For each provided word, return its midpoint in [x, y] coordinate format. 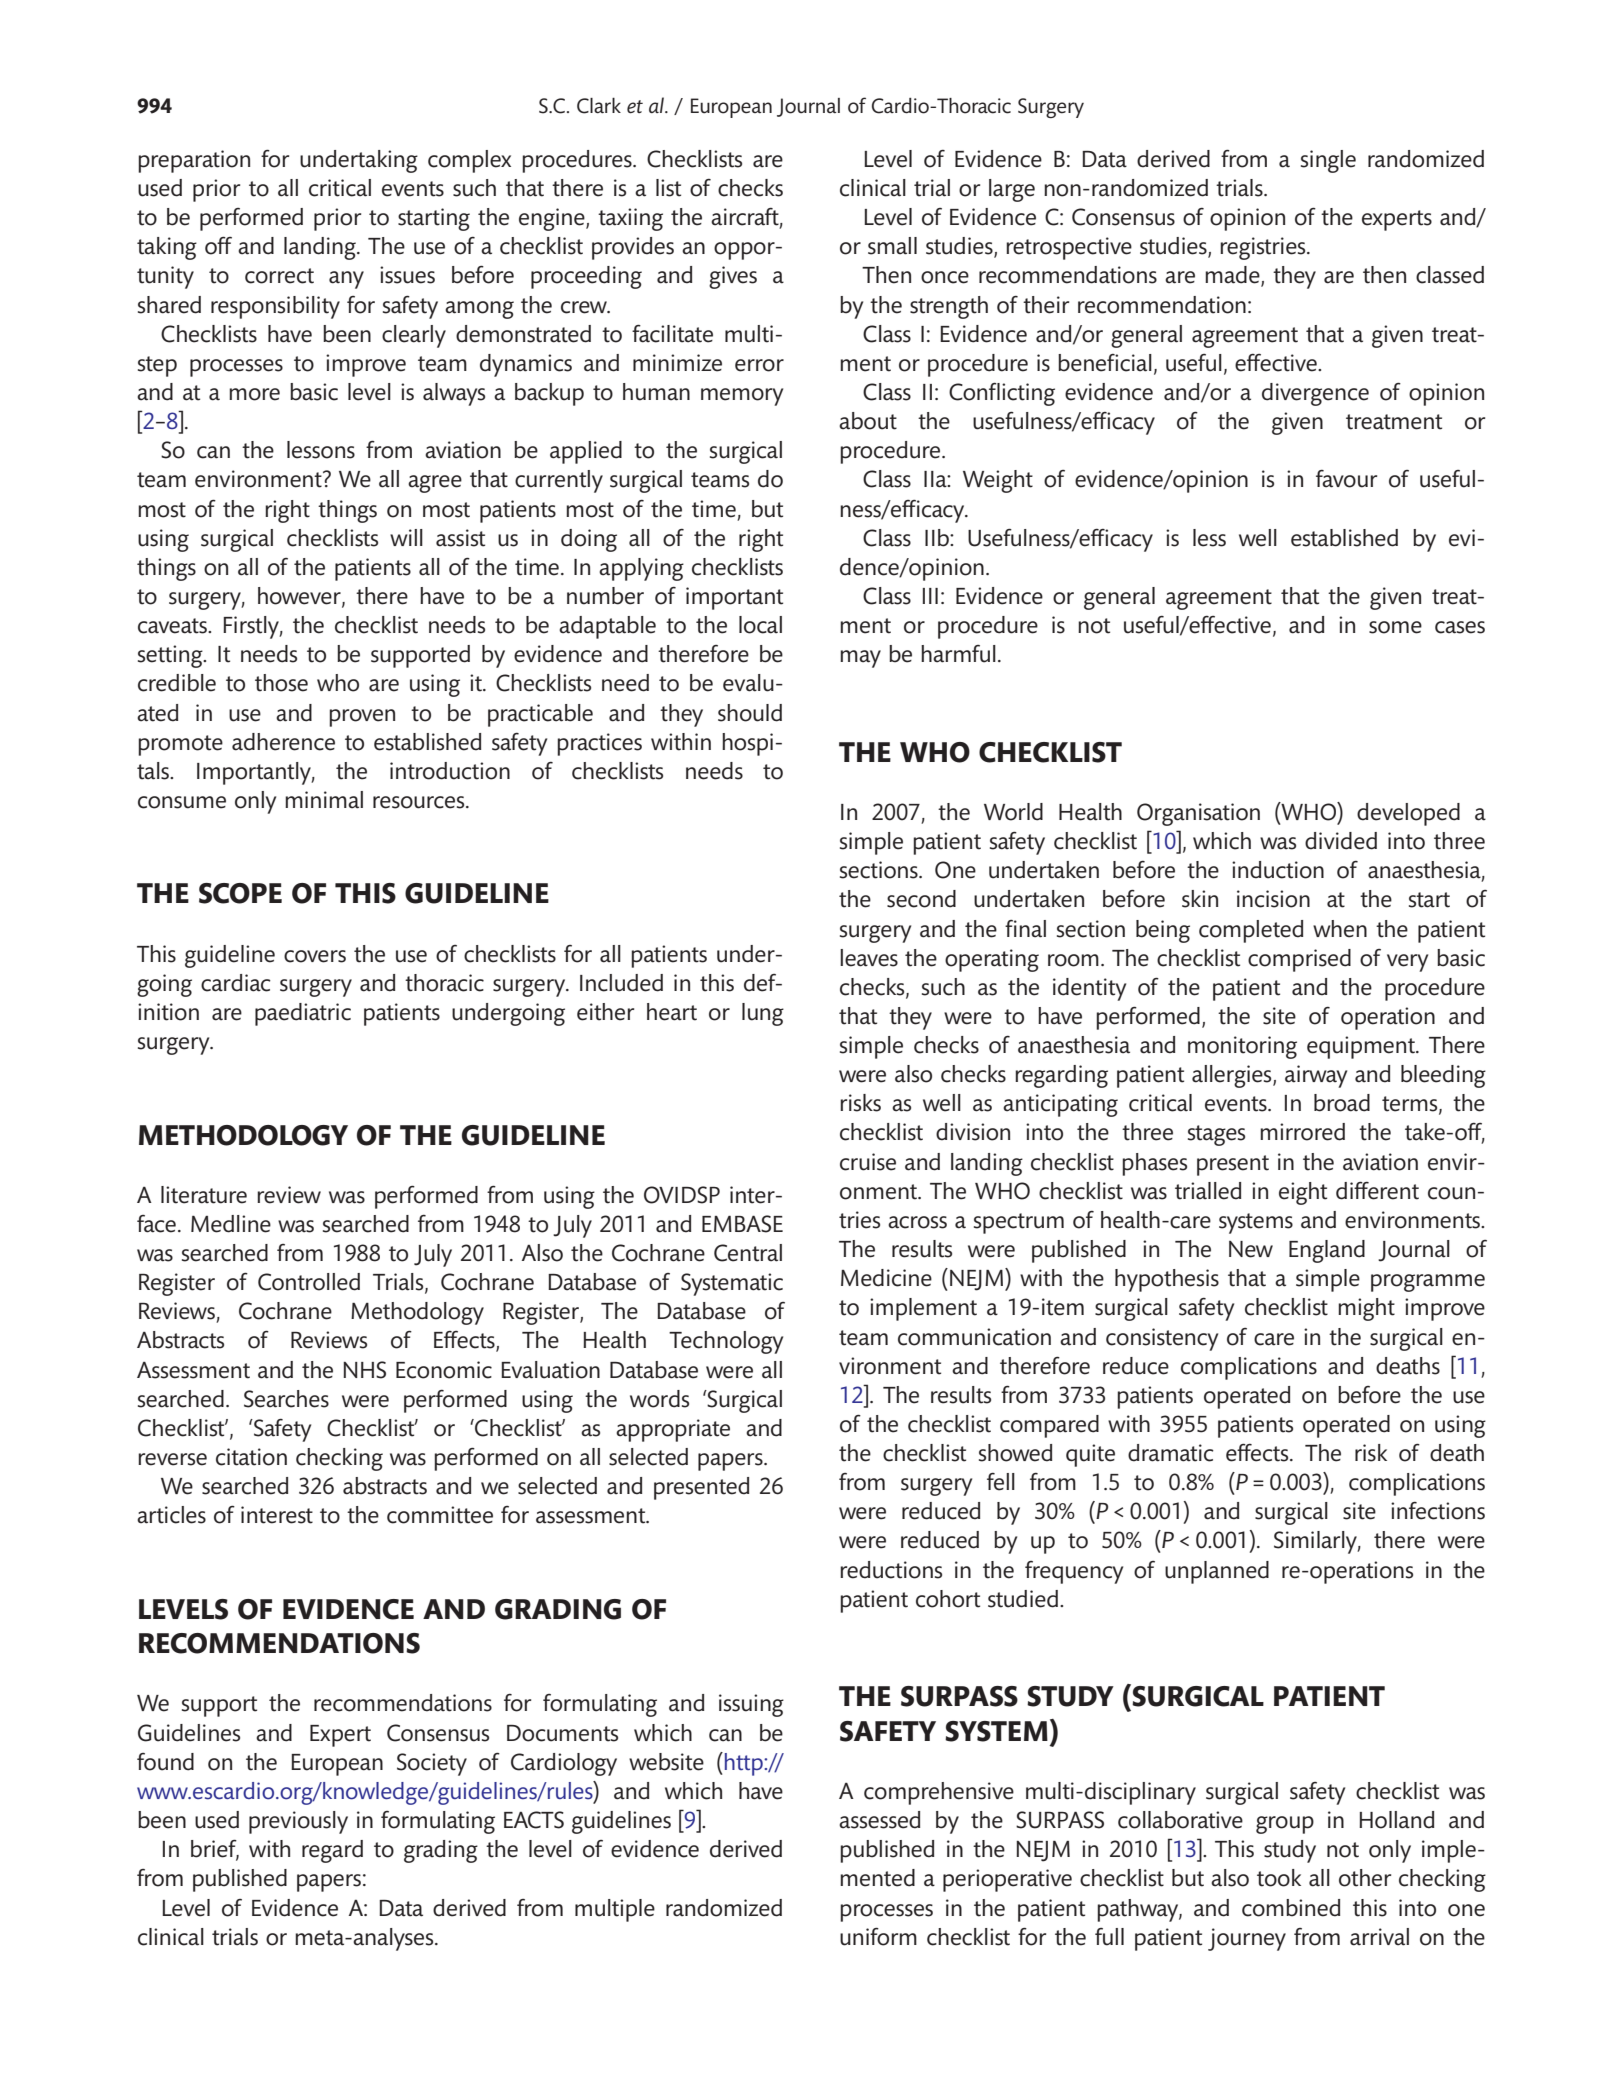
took [1279, 1878]
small [892, 246]
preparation [194, 161]
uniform [878, 1937]
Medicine [886, 1278]
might [1366, 1309]
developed [1408, 814]
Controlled [309, 1282]
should [750, 713]
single [1328, 161]
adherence [283, 742]
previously [298, 1822]
